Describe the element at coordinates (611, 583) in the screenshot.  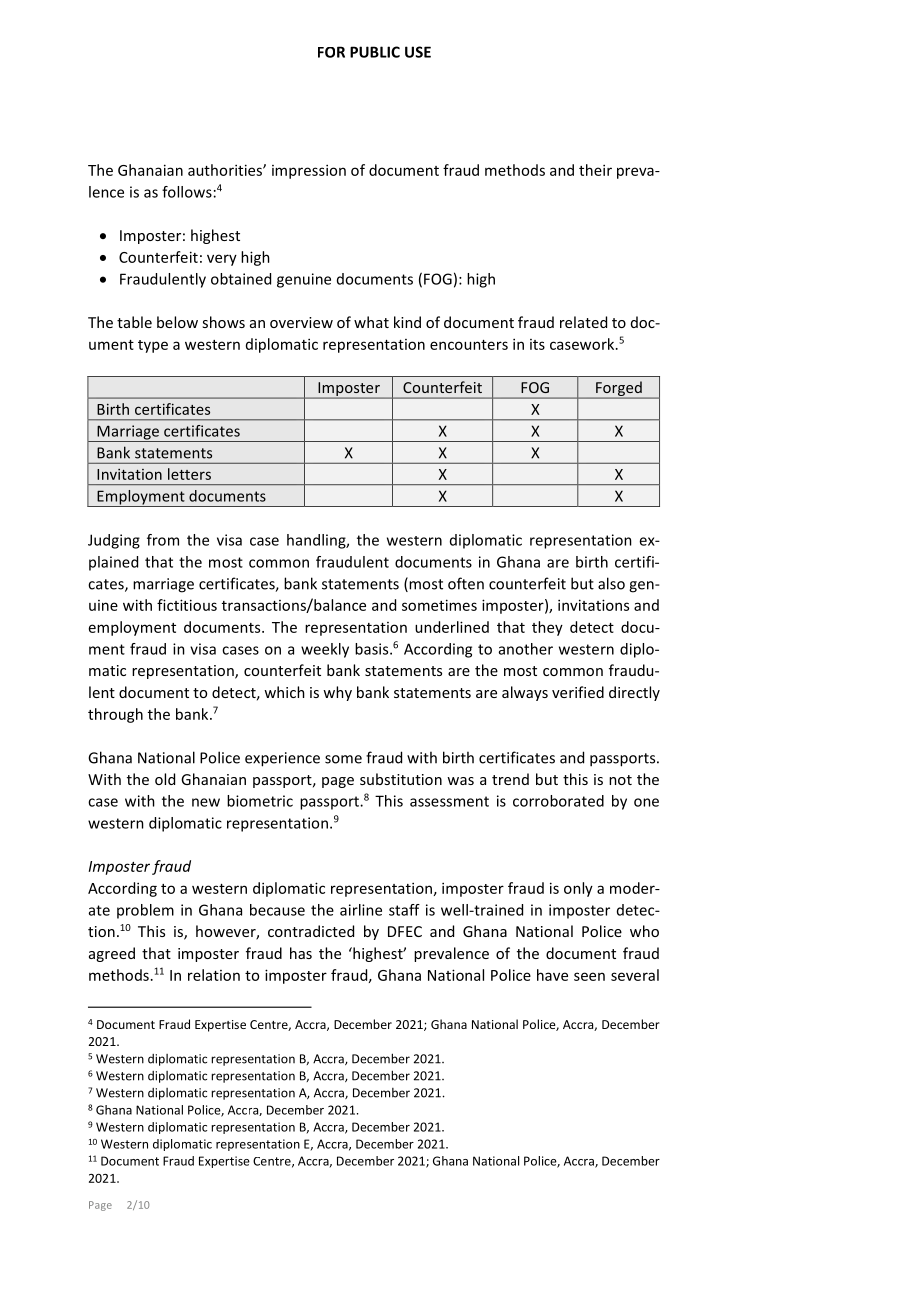
I see `also` at that location.
